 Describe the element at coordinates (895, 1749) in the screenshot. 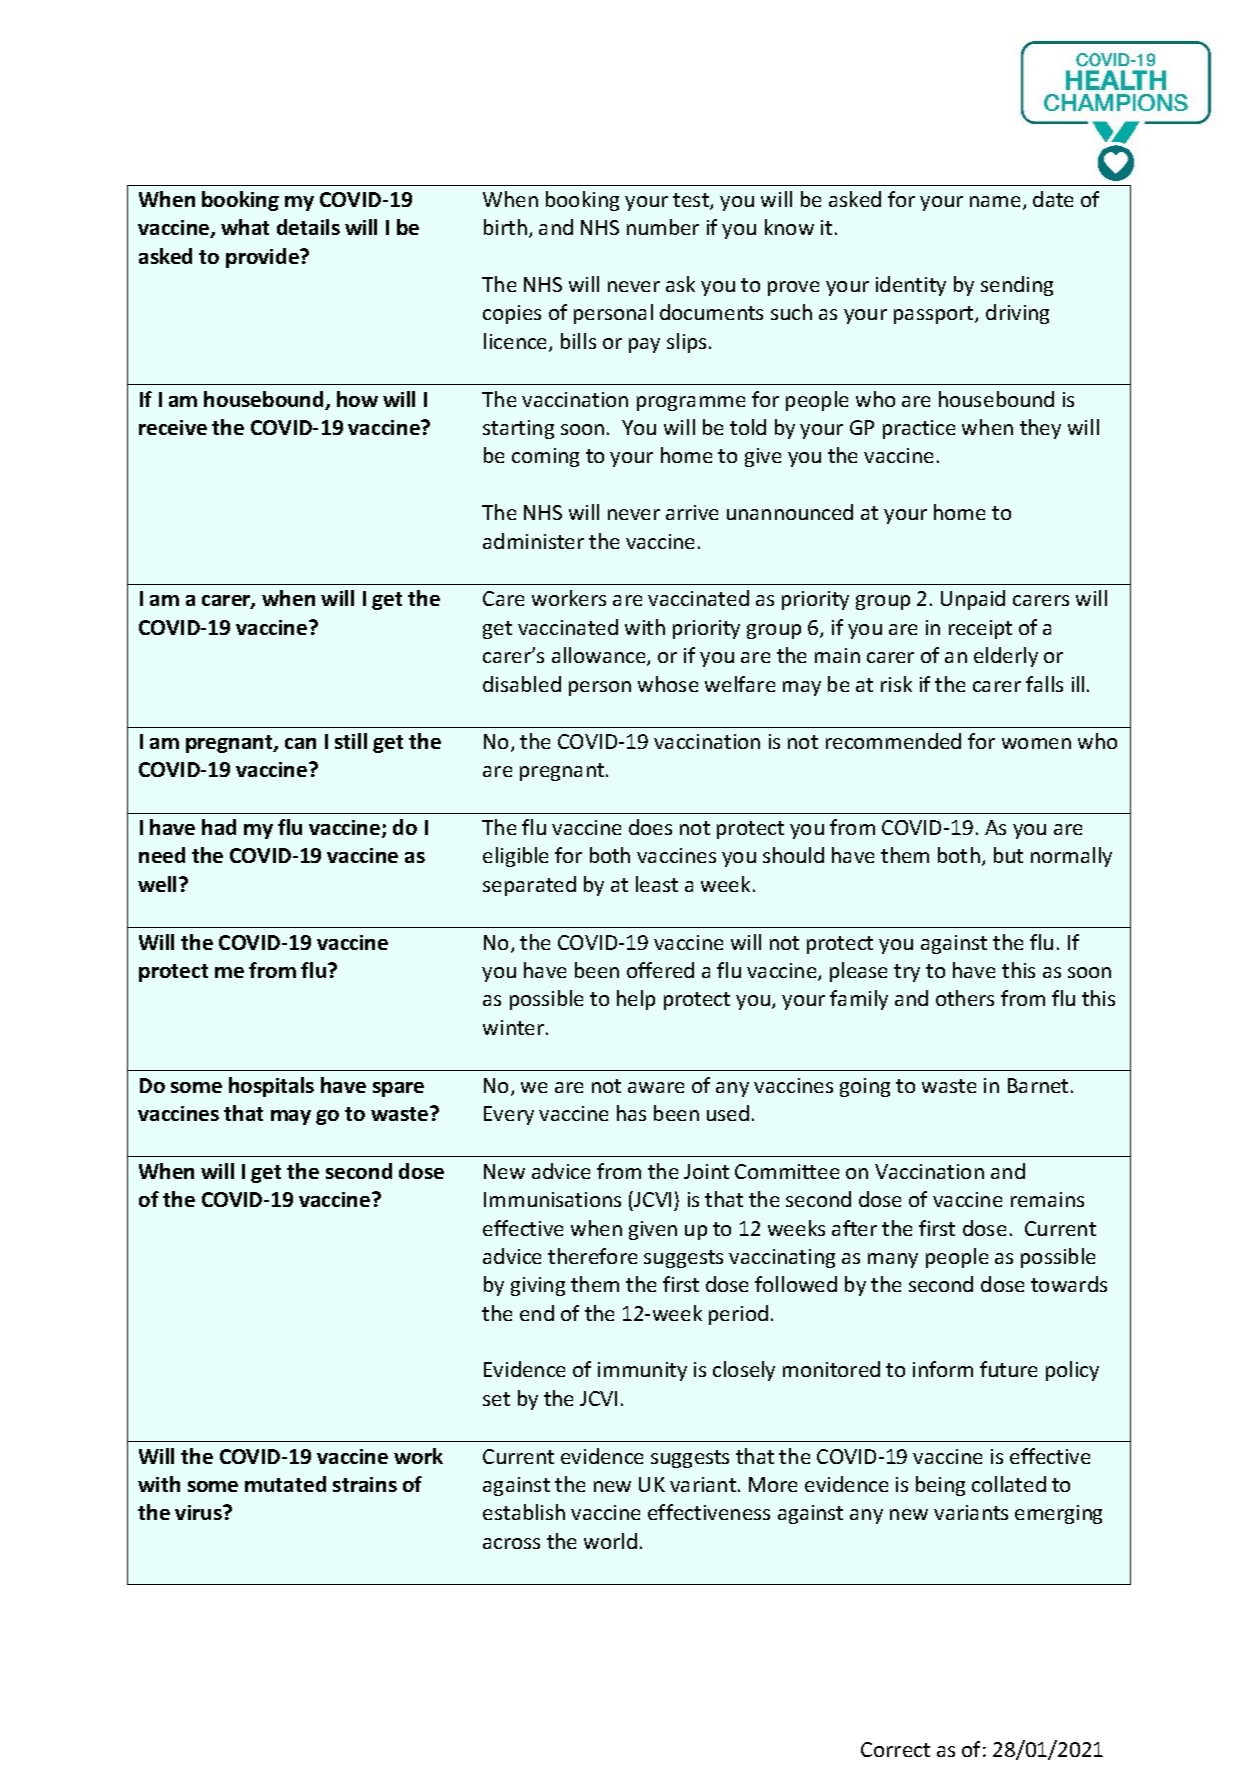

I see `Correct` at that location.
